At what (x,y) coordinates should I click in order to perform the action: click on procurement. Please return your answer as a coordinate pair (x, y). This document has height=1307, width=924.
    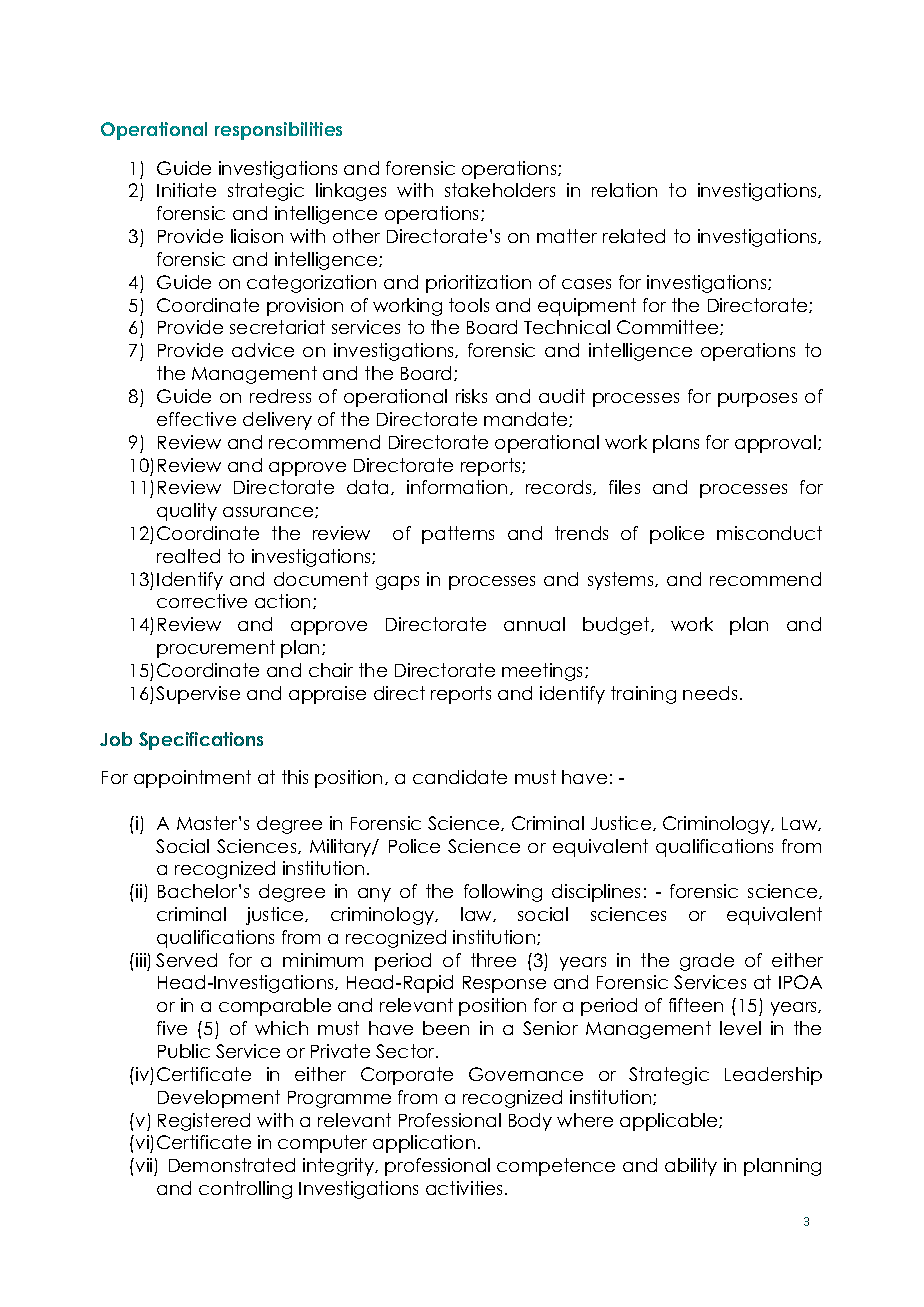
    Looking at the image, I should click on (216, 649).
